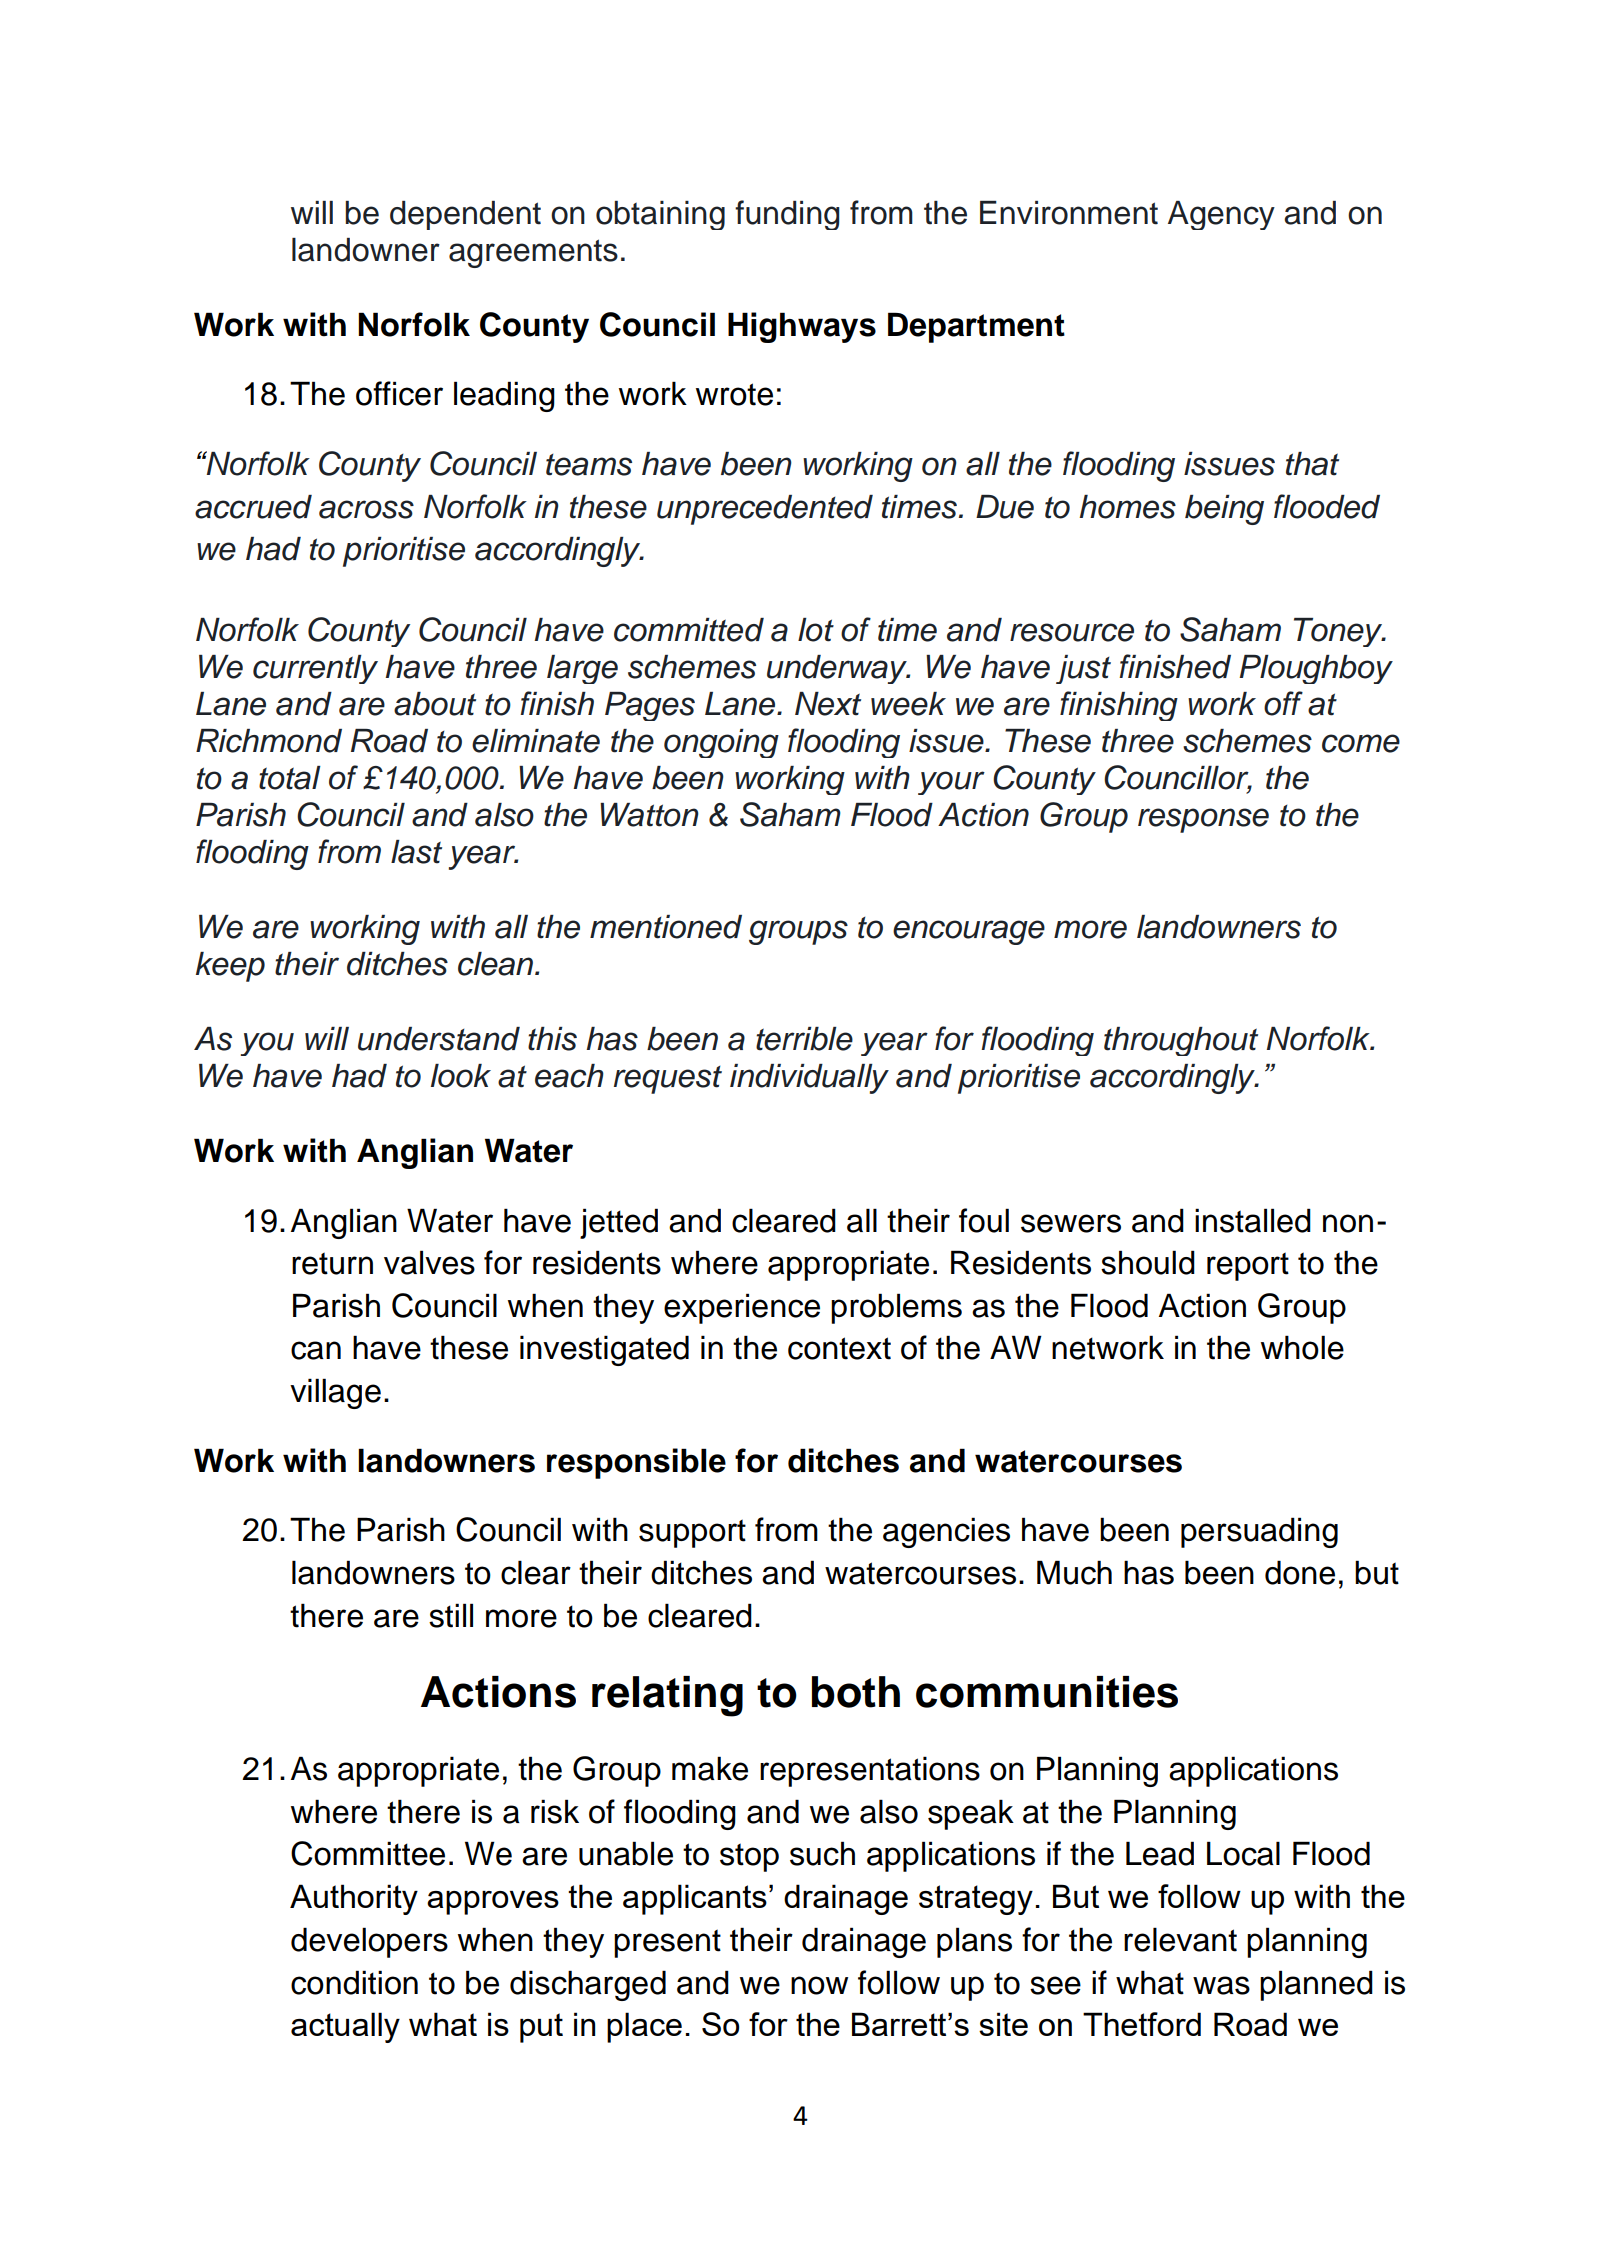 The image size is (1601, 2264). Describe the element at coordinates (816, 630) in the screenshot. I see `lot` at that location.
